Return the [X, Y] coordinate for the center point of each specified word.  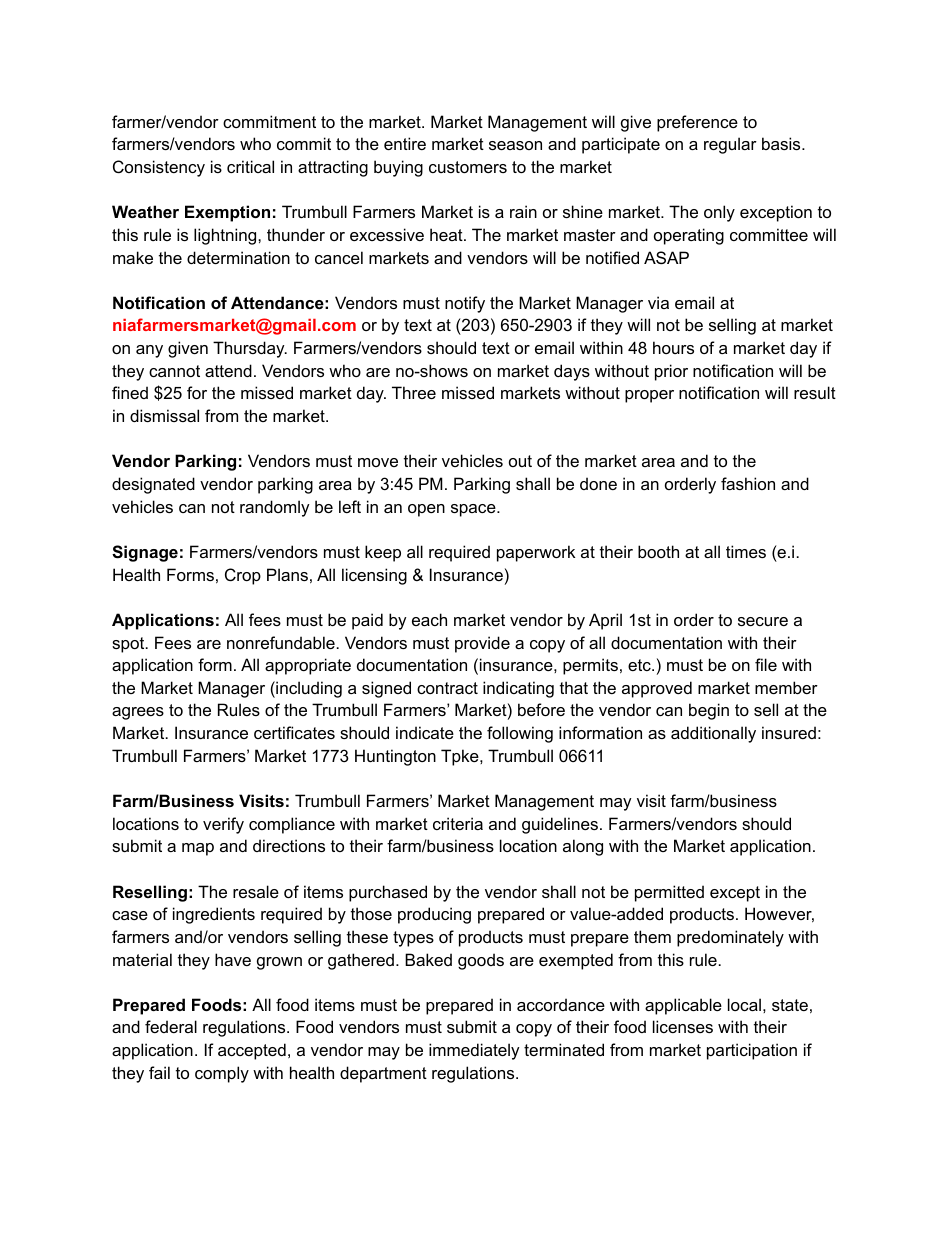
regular [730, 145]
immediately [474, 1051]
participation [752, 1051]
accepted [252, 1051]
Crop [243, 576]
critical [250, 166]
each [429, 619]
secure [763, 621]
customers [468, 167]
